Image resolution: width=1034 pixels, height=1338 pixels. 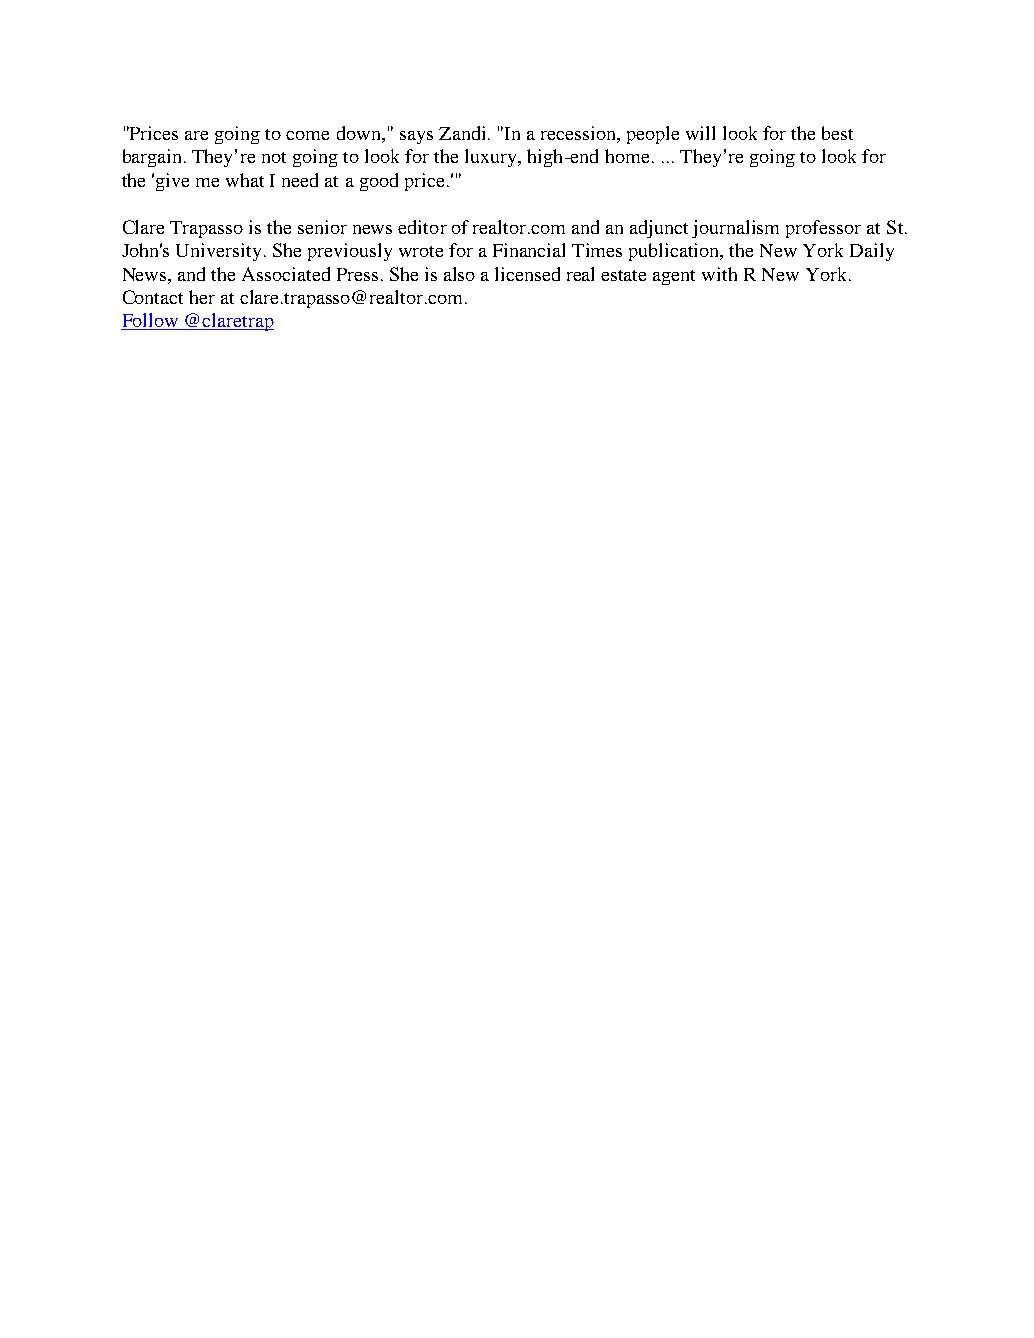 I want to click on come, so click(x=307, y=135).
